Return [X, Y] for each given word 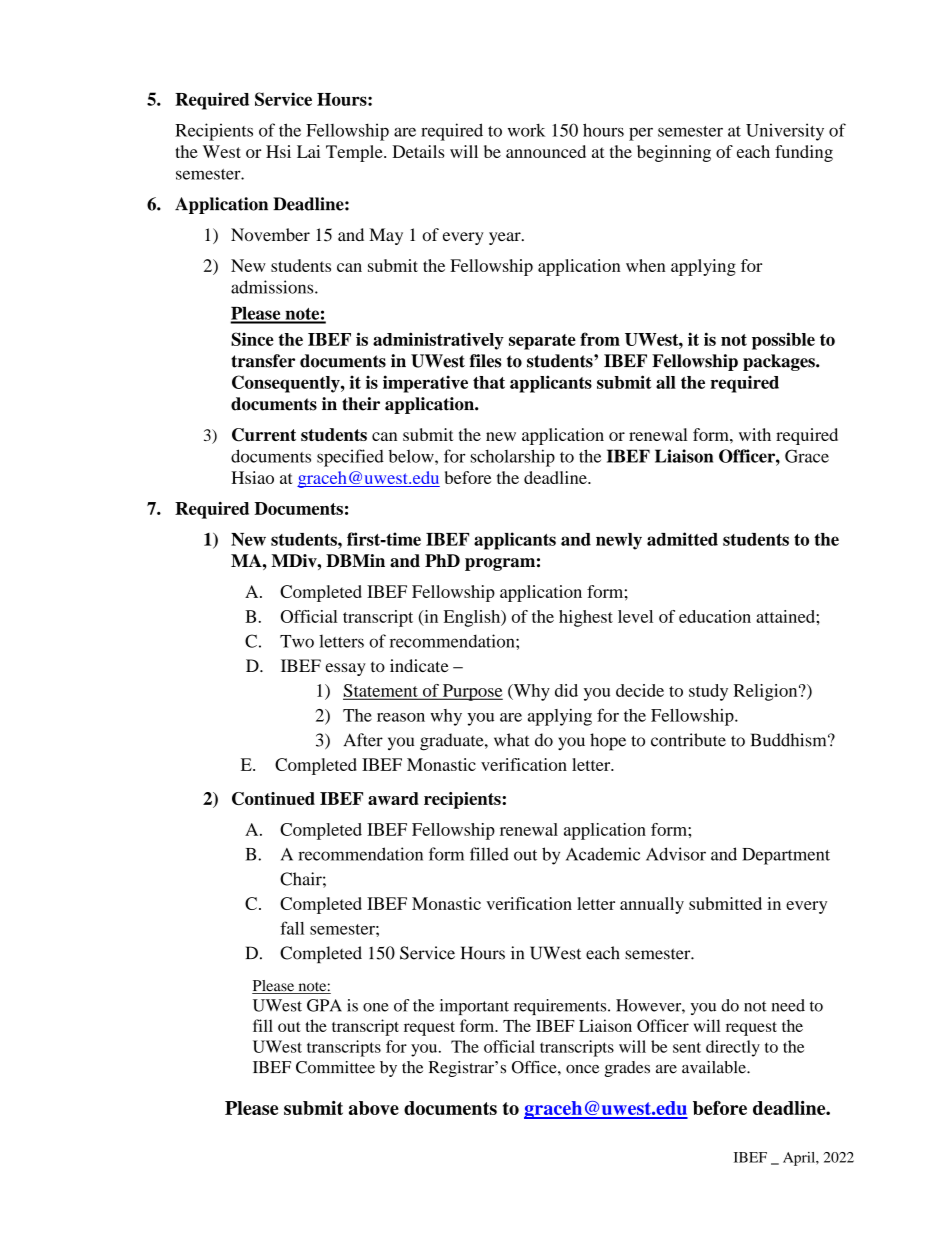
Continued [273, 798]
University [785, 132]
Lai [308, 151]
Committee [335, 1067]
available [715, 1067]
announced [546, 151]
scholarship [512, 458]
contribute [688, 740]
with [755, 434]
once [582, 1069]
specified [350, 458]
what [511, 740]
